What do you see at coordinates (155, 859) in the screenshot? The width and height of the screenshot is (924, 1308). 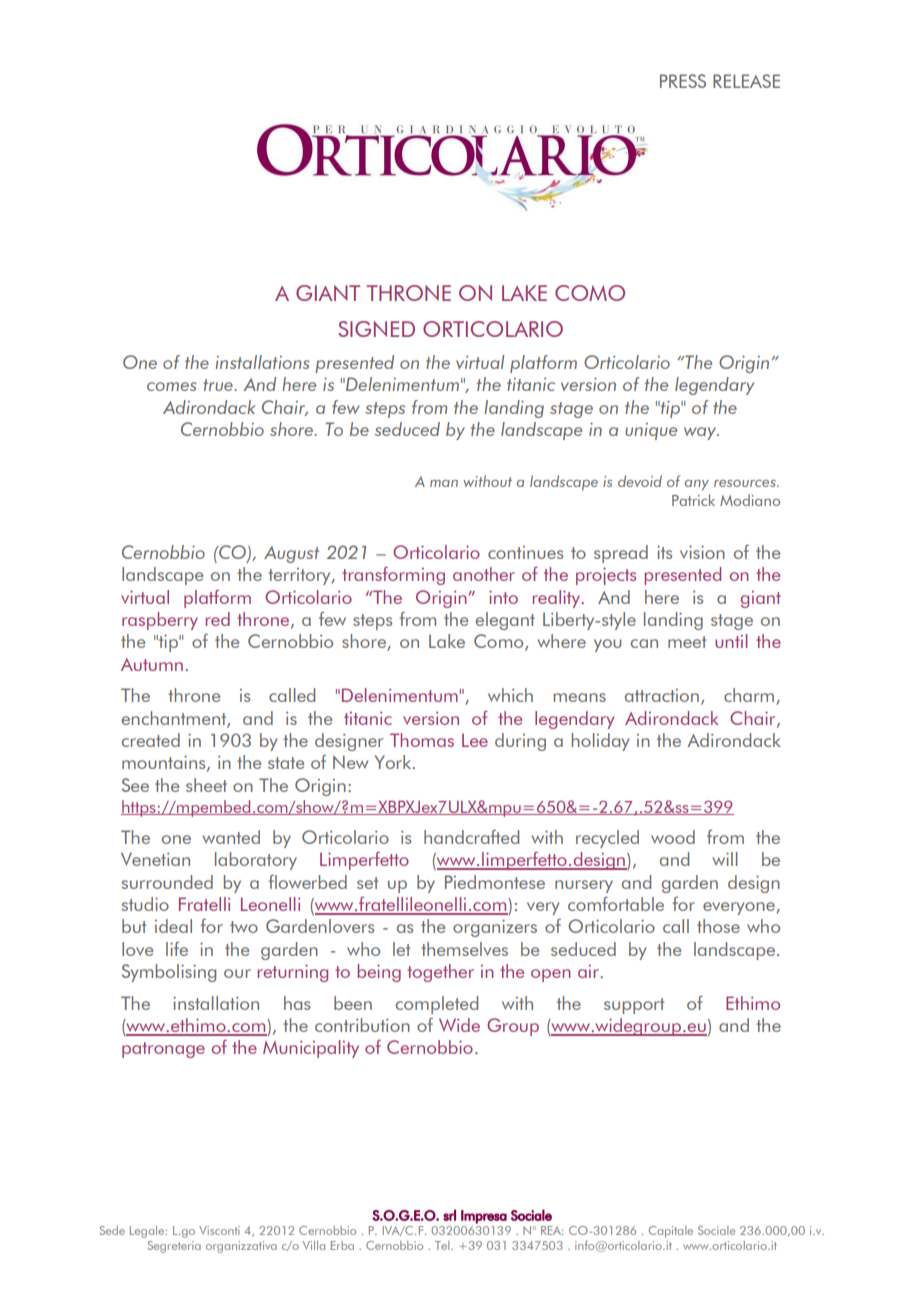 I see `Venetian` at bounding box center [155, 859].
